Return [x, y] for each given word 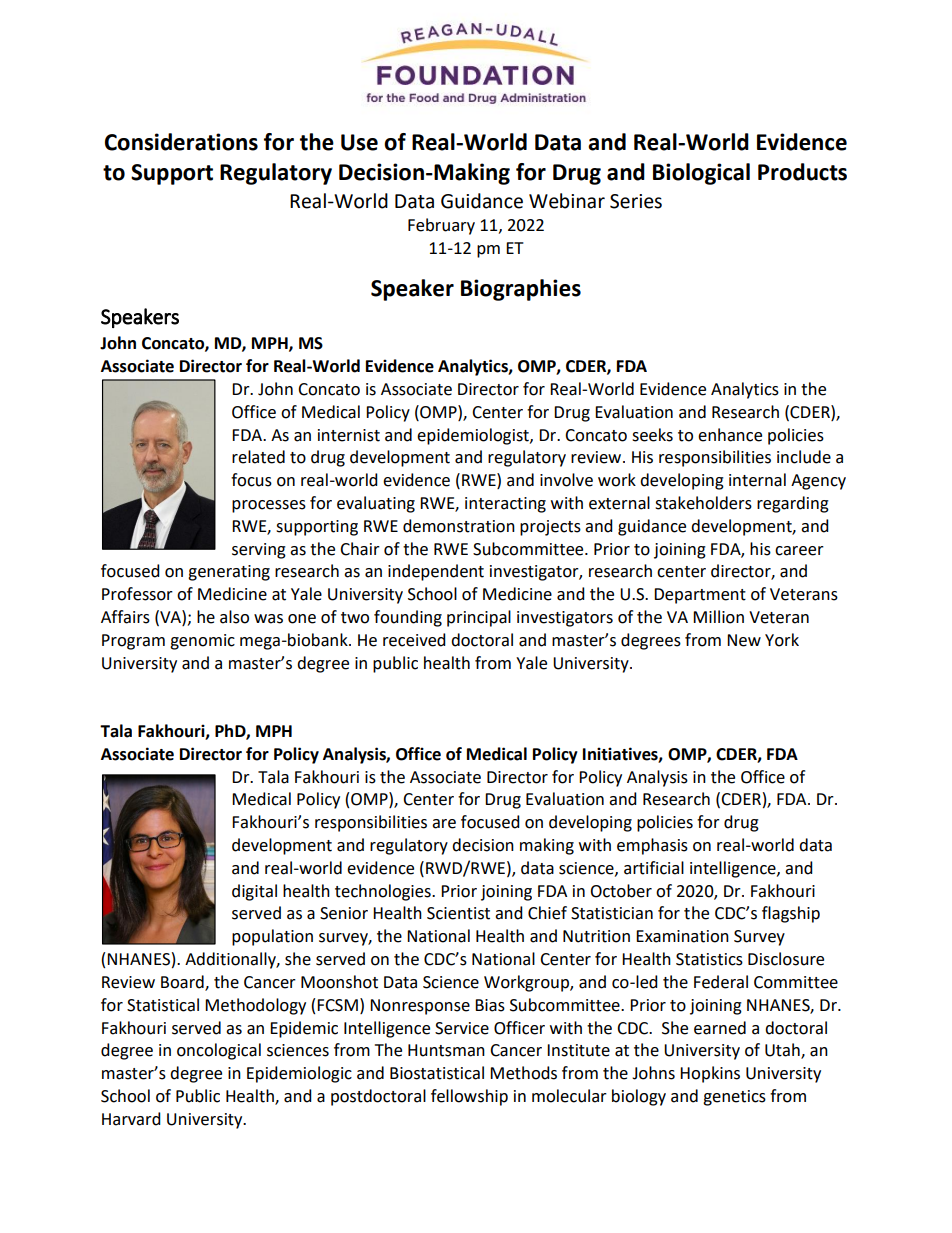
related [258, 457]
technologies [384, 892]
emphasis [652, 846]
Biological [701, 174]
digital [254, 892]
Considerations [181, 142]
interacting [505, 505]
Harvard [131, 1119]
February [441, 226]
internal [757, 480]
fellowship [469, 1097]
